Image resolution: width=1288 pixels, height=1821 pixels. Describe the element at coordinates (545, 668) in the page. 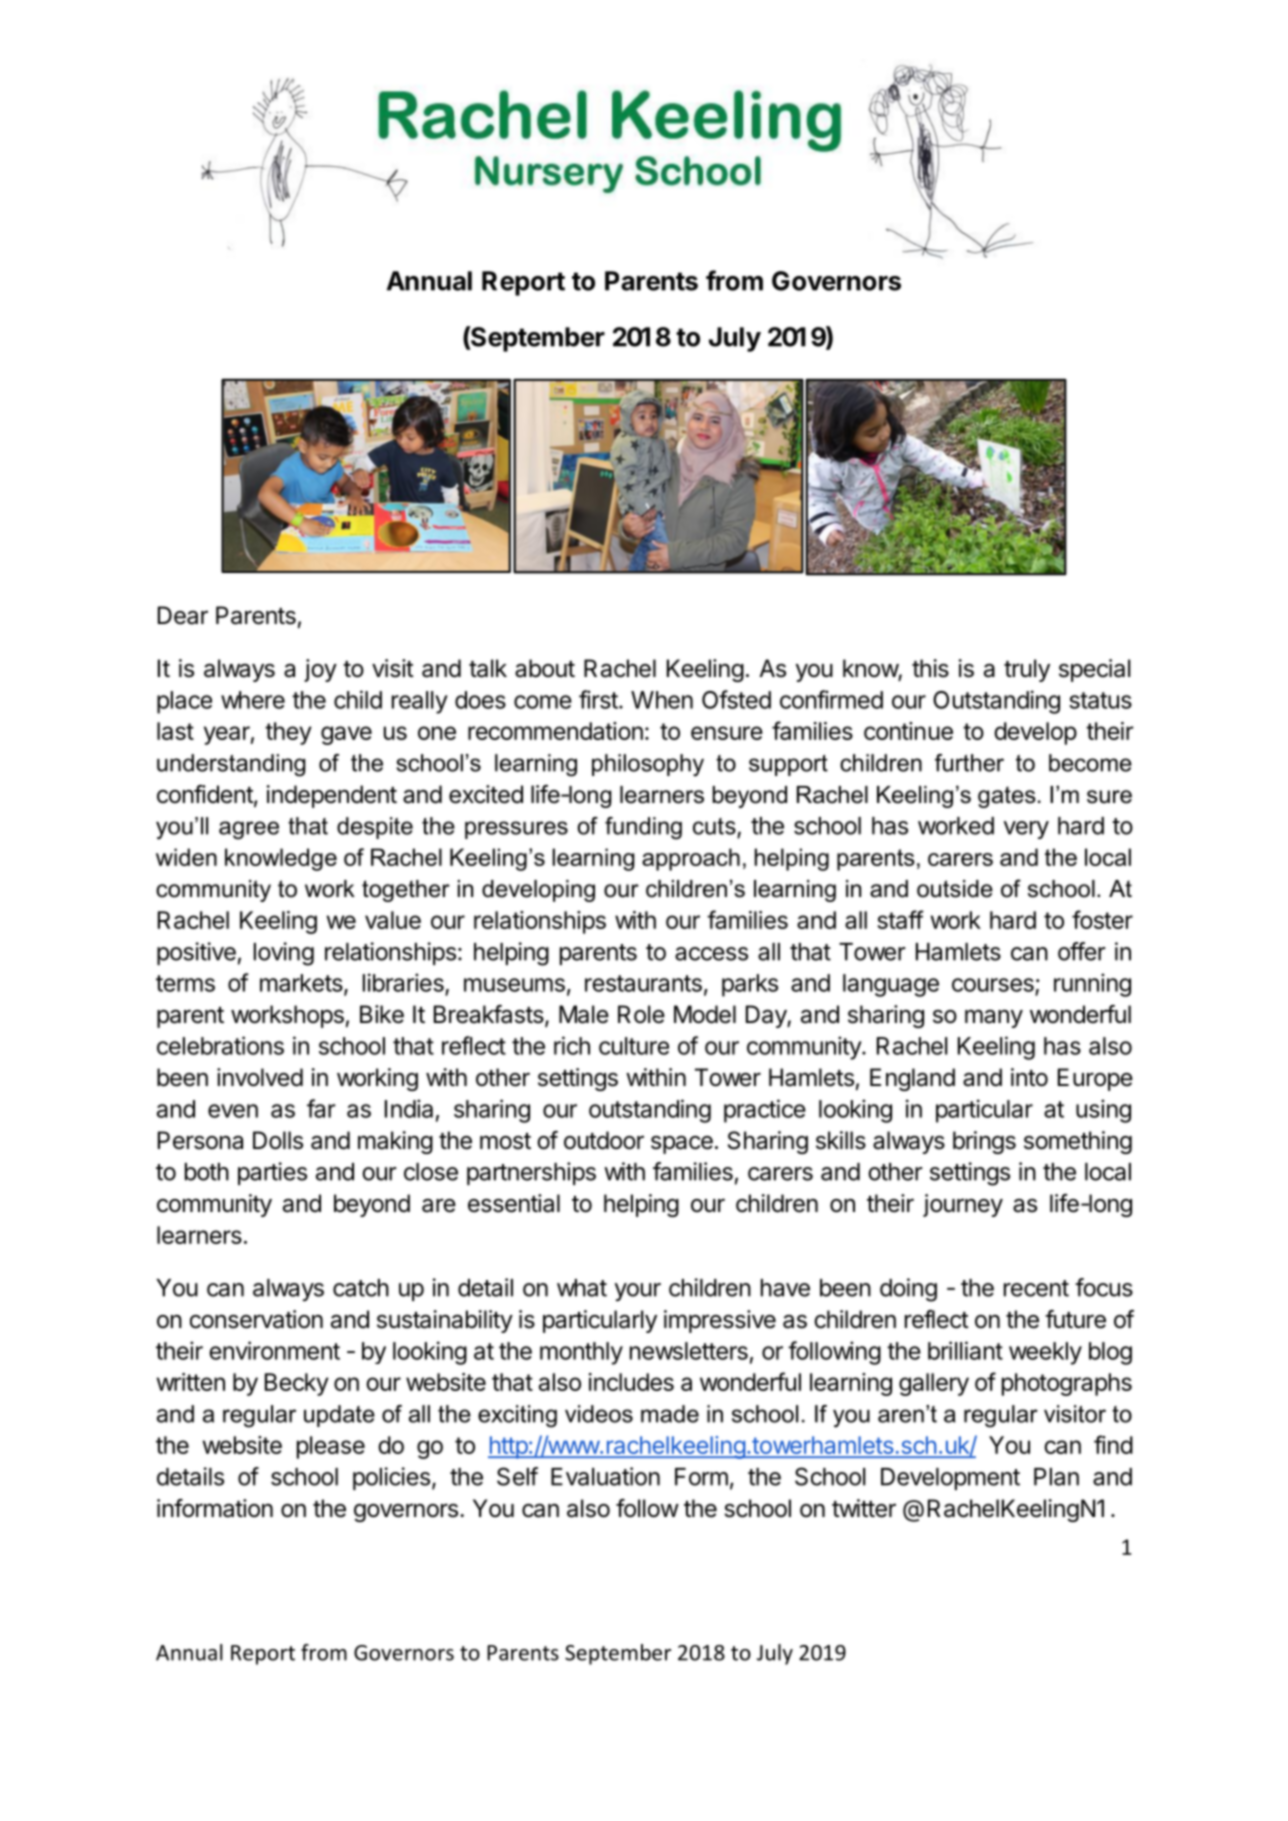

I see `about` at that location.
